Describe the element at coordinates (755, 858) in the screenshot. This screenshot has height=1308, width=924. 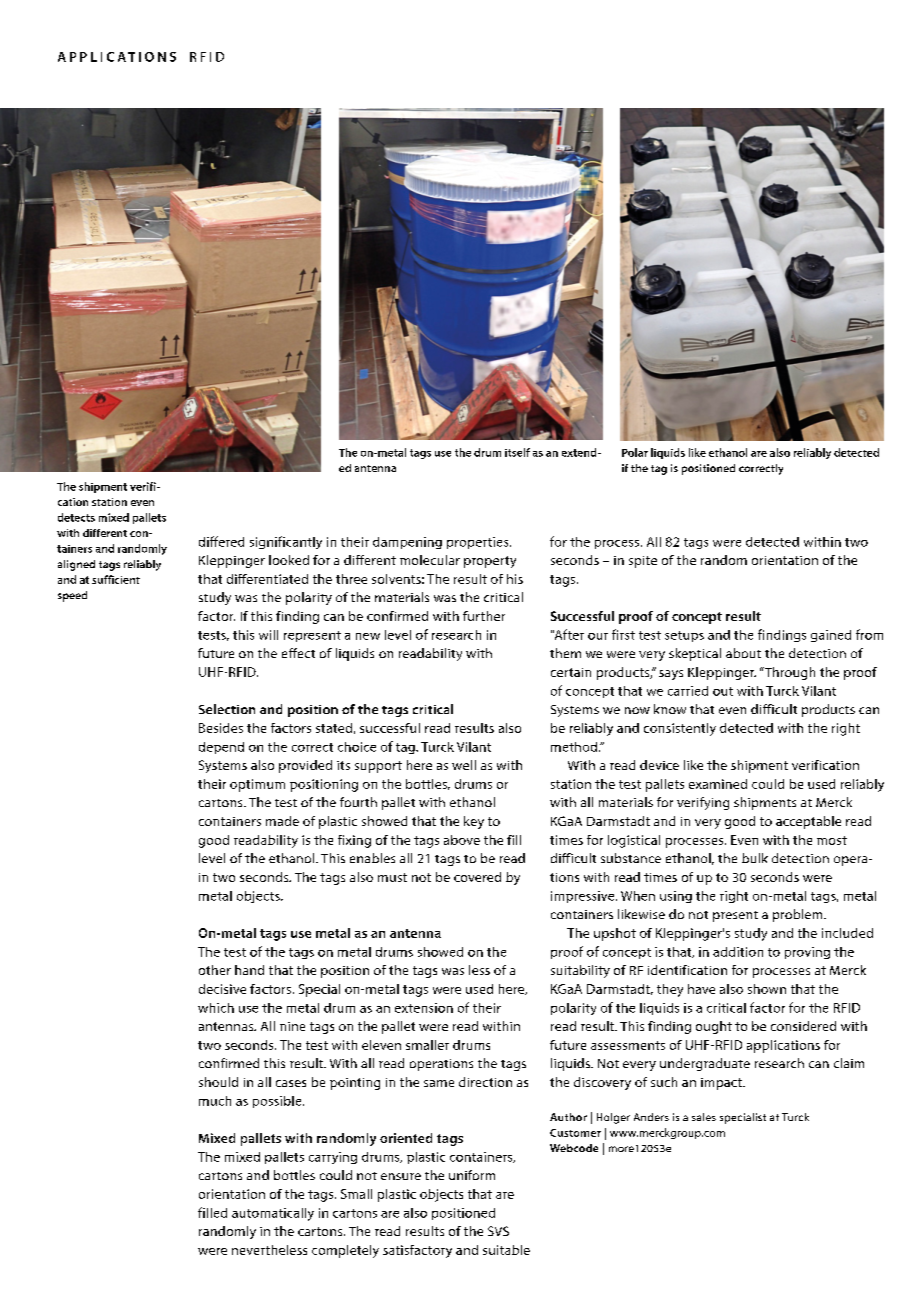
I see `bulk` at that location.
